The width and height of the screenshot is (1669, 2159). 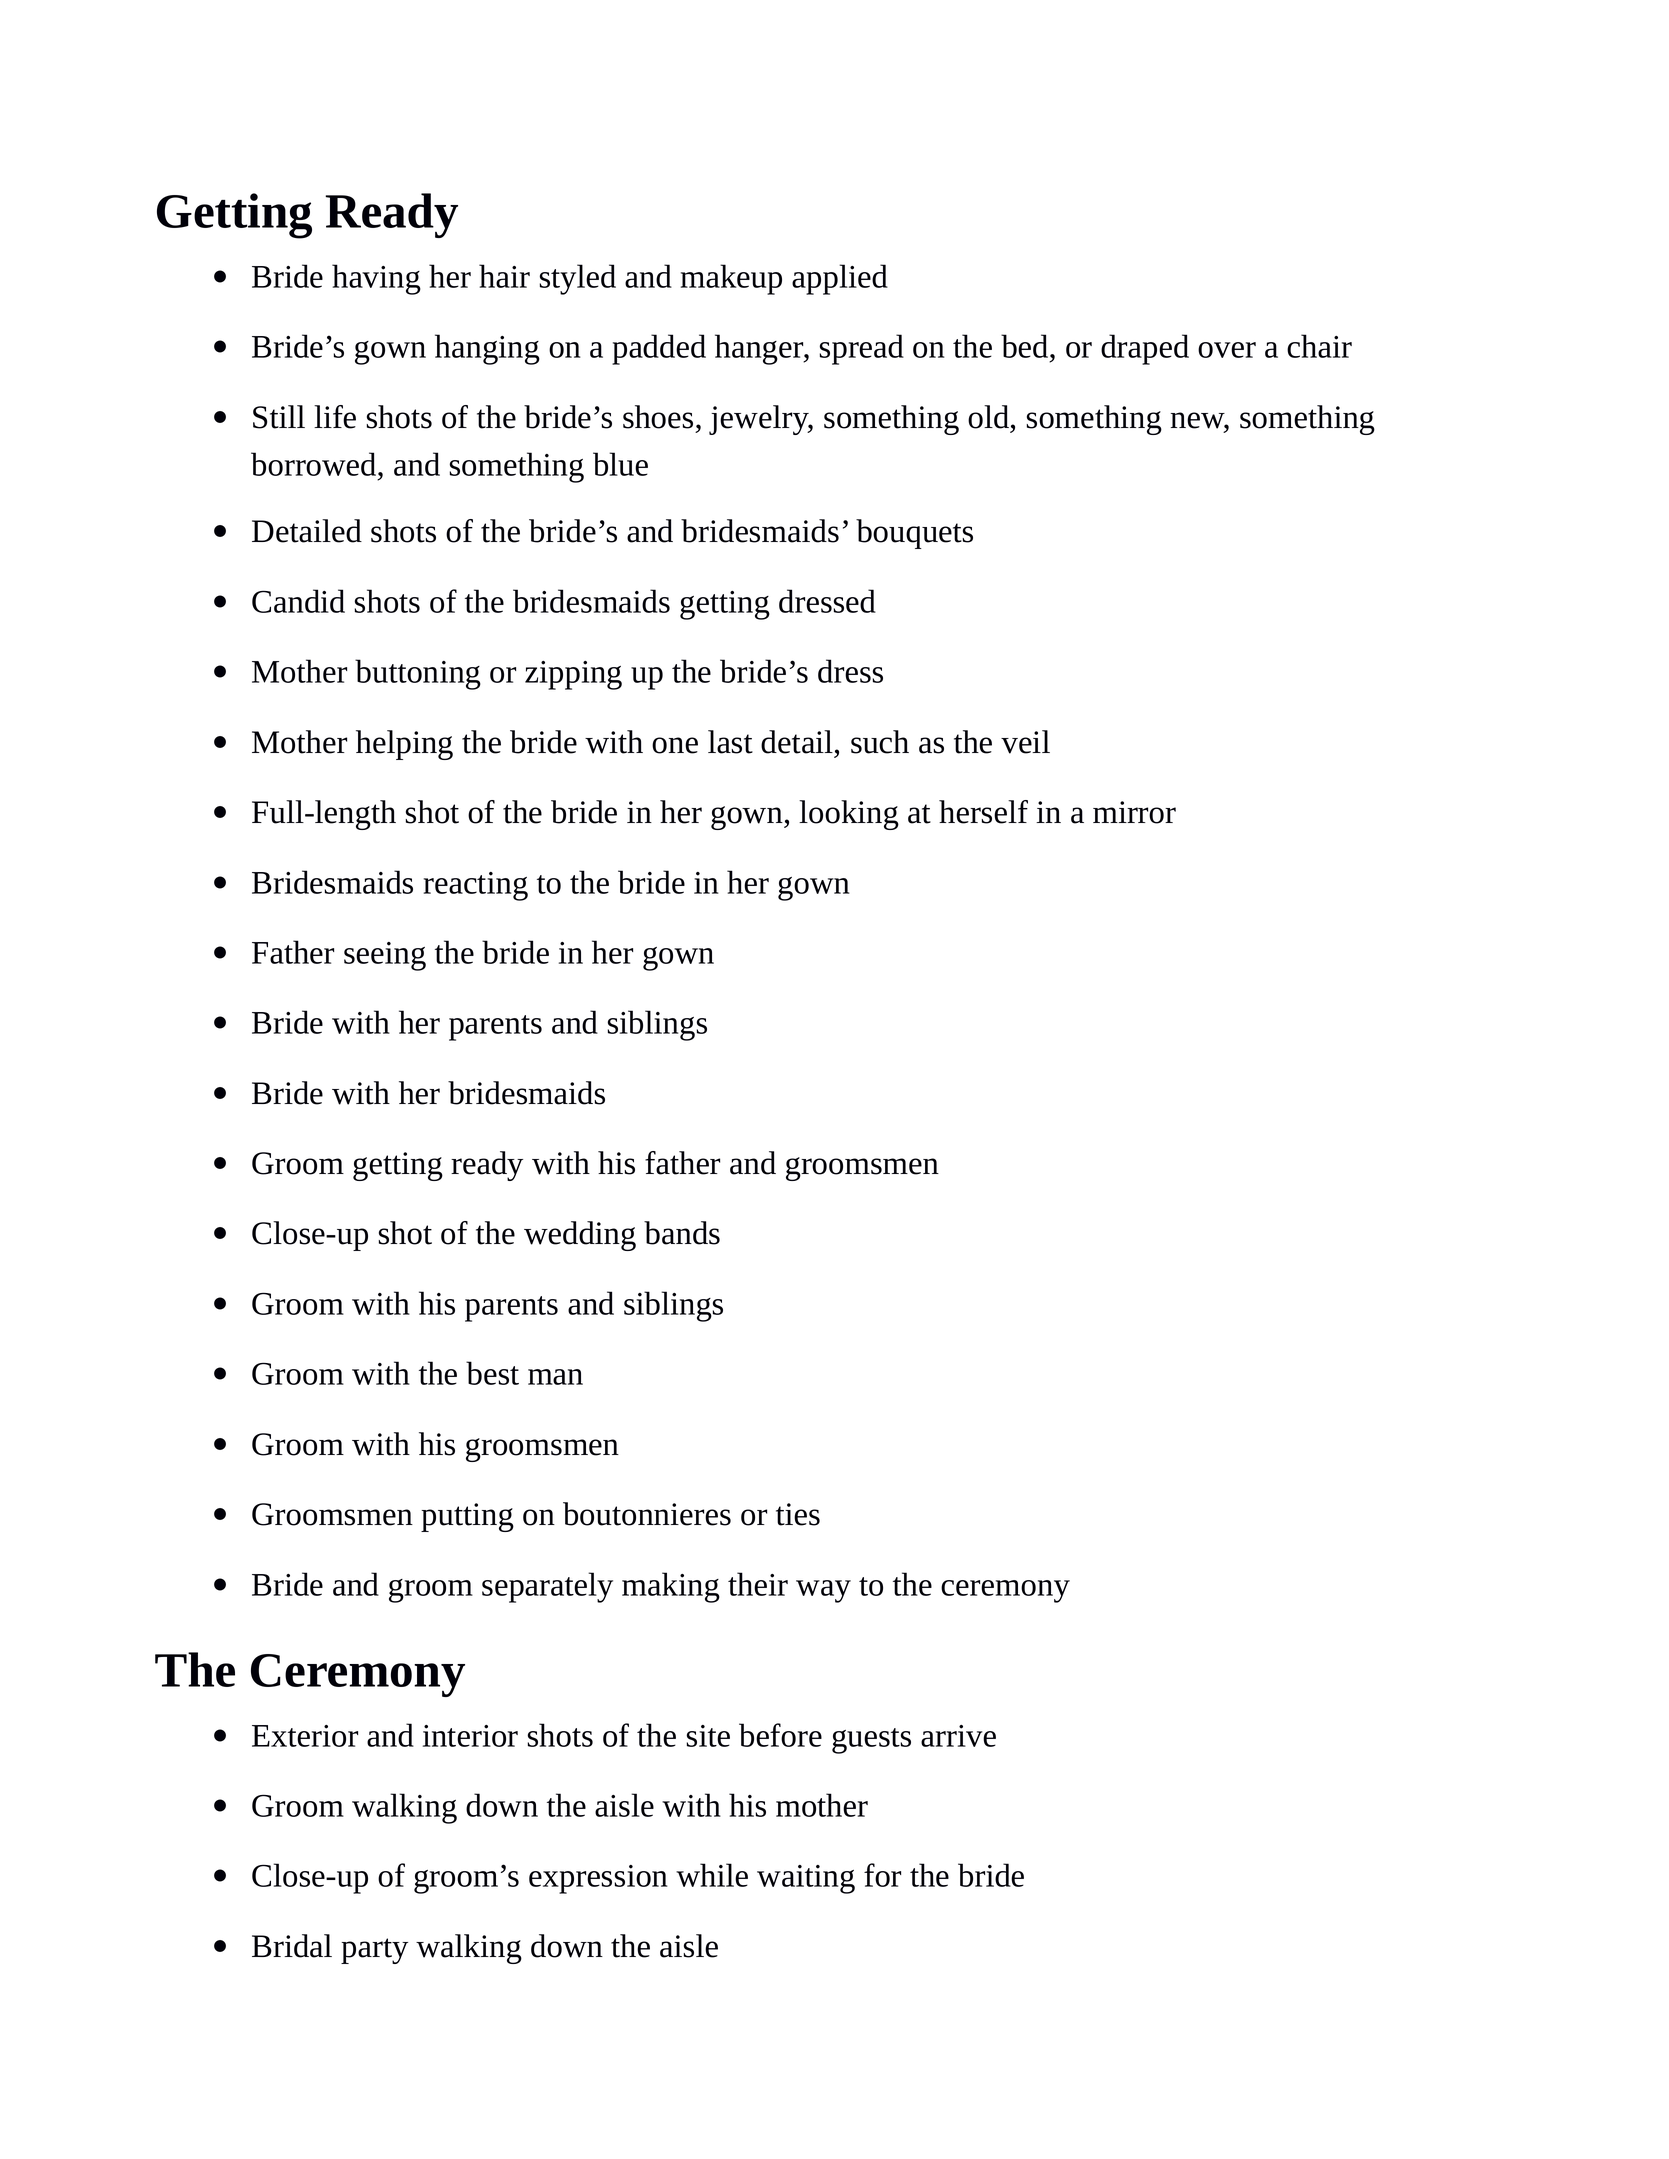 I want to click on makeup, so click(x=731, y=279).
